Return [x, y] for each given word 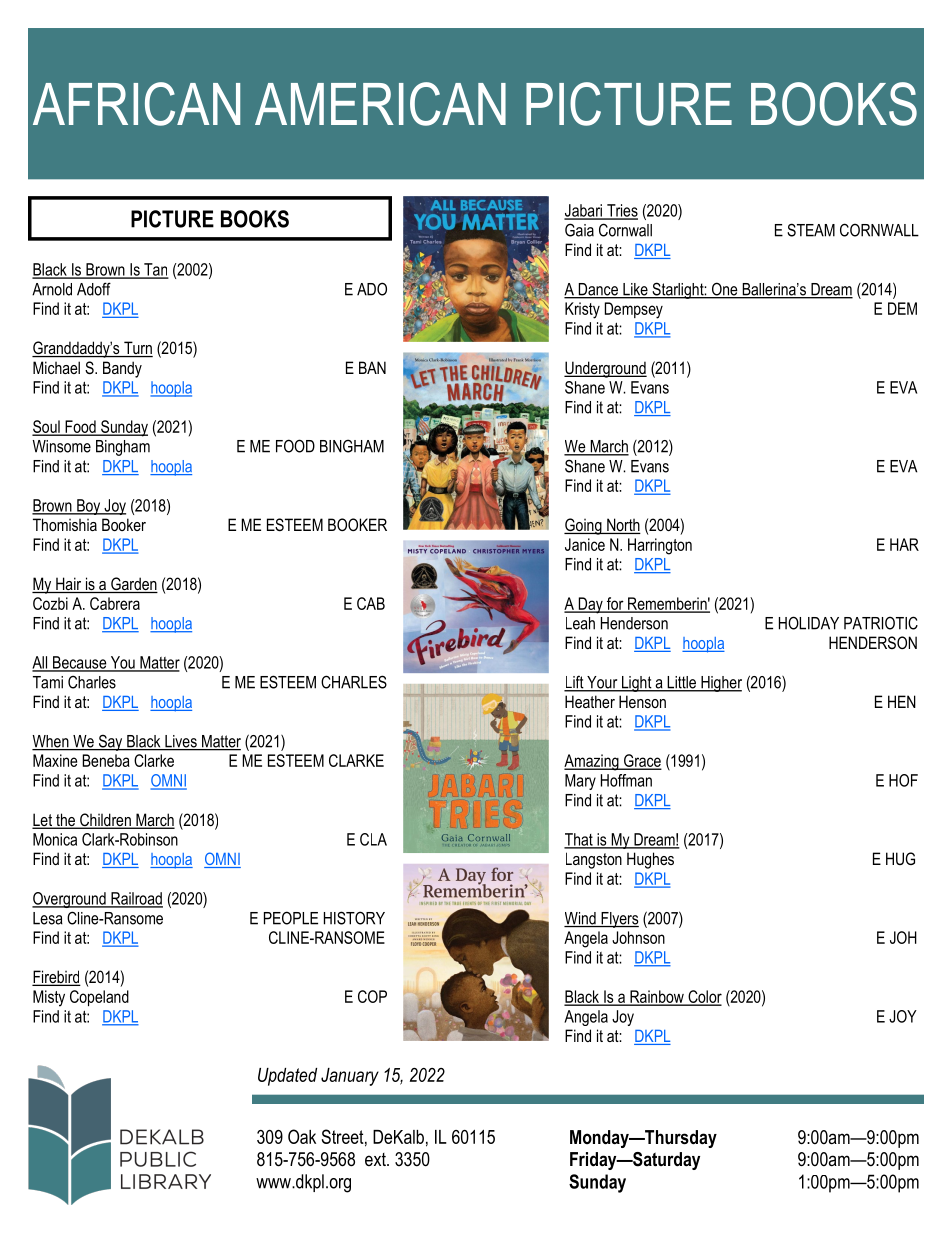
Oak [302, 1136]
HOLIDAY [809, 623]
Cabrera [115, 603]
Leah [580, 623]
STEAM [811, 230]
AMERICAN [380, 104]
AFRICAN [136, 104]
